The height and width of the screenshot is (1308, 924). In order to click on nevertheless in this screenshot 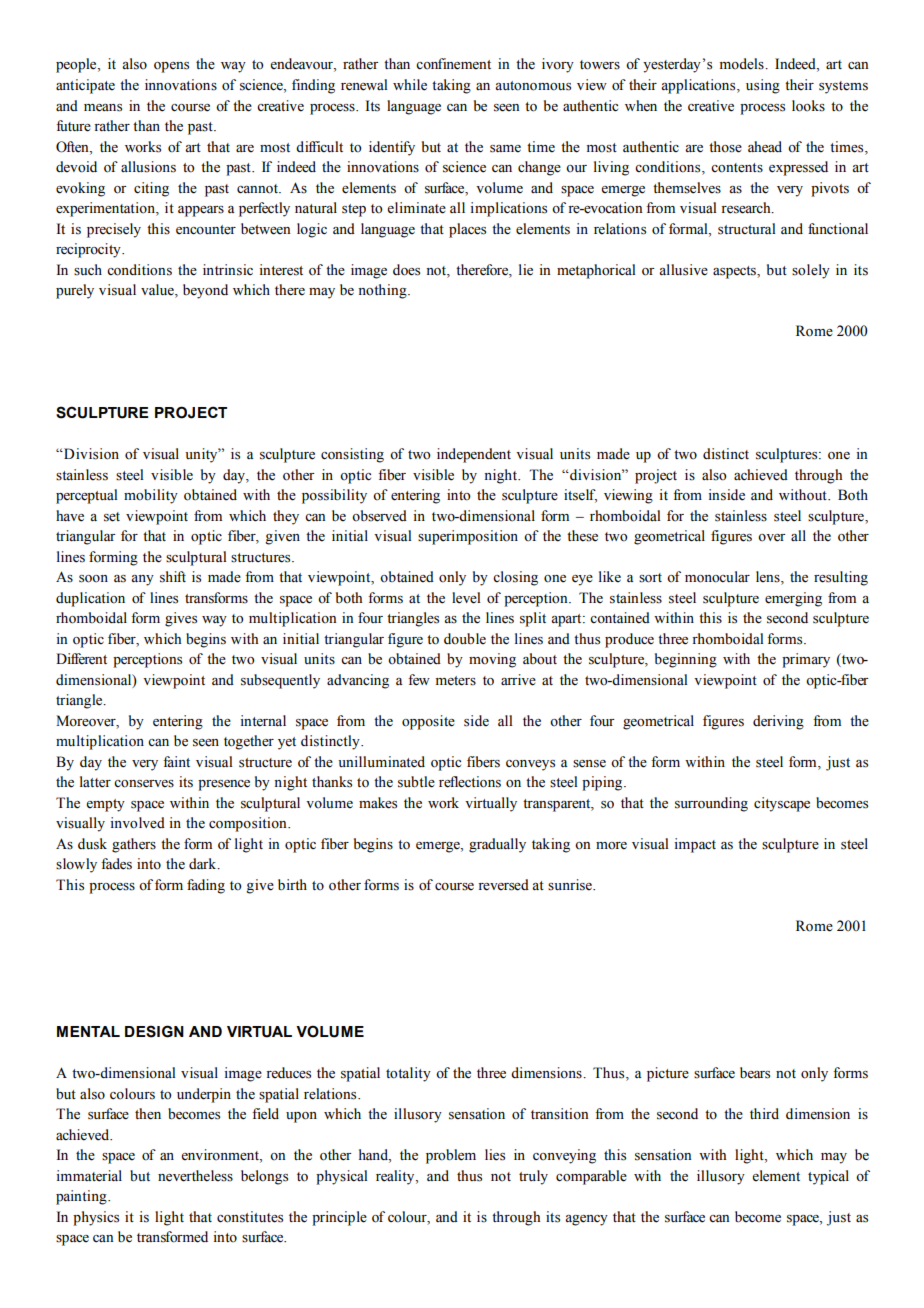, I will do `click(195, 1176)`.
